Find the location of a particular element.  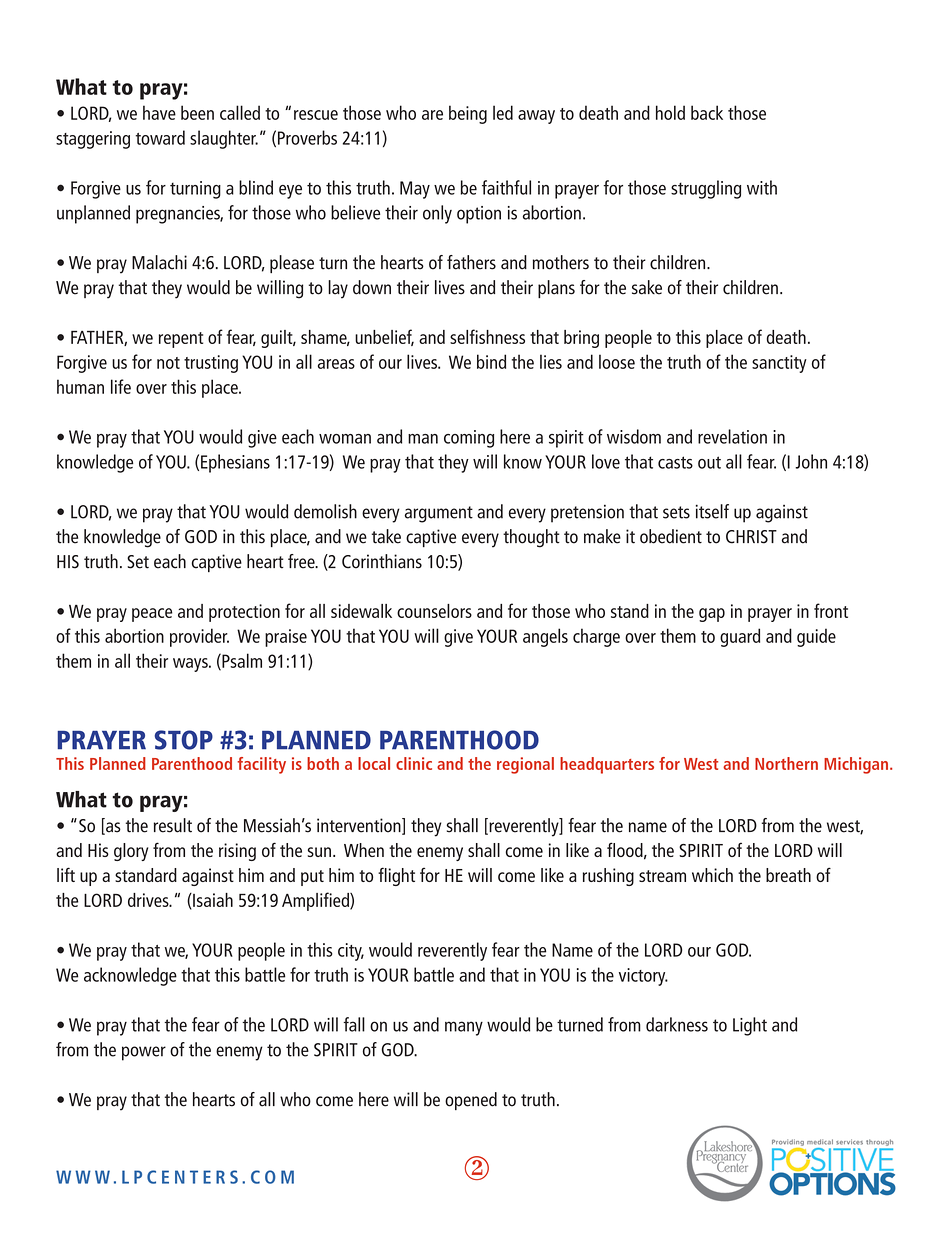

repent is located at coordinates (181, 340).
